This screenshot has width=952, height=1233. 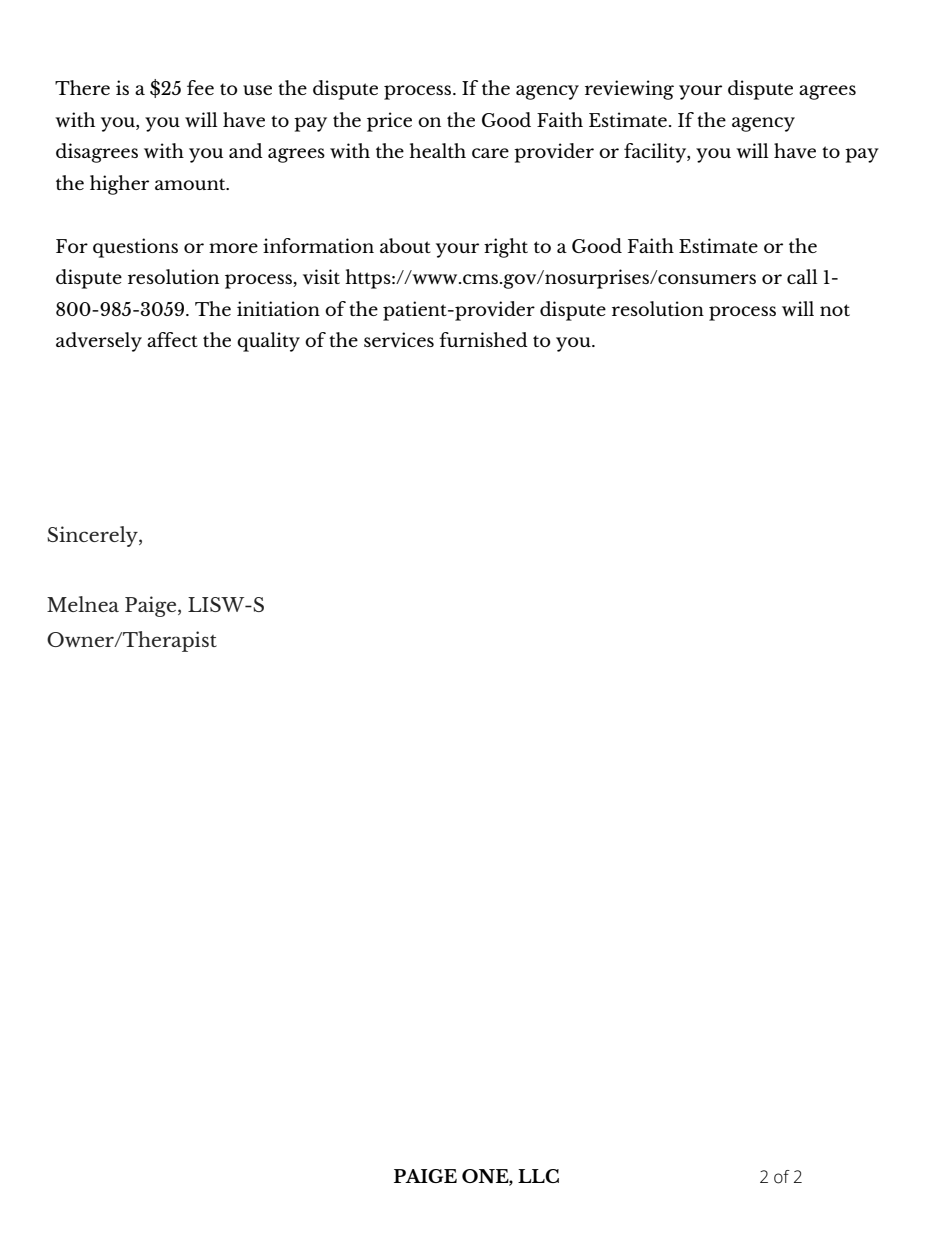 I want to click on reviewing, so click(x=629, y=90).
